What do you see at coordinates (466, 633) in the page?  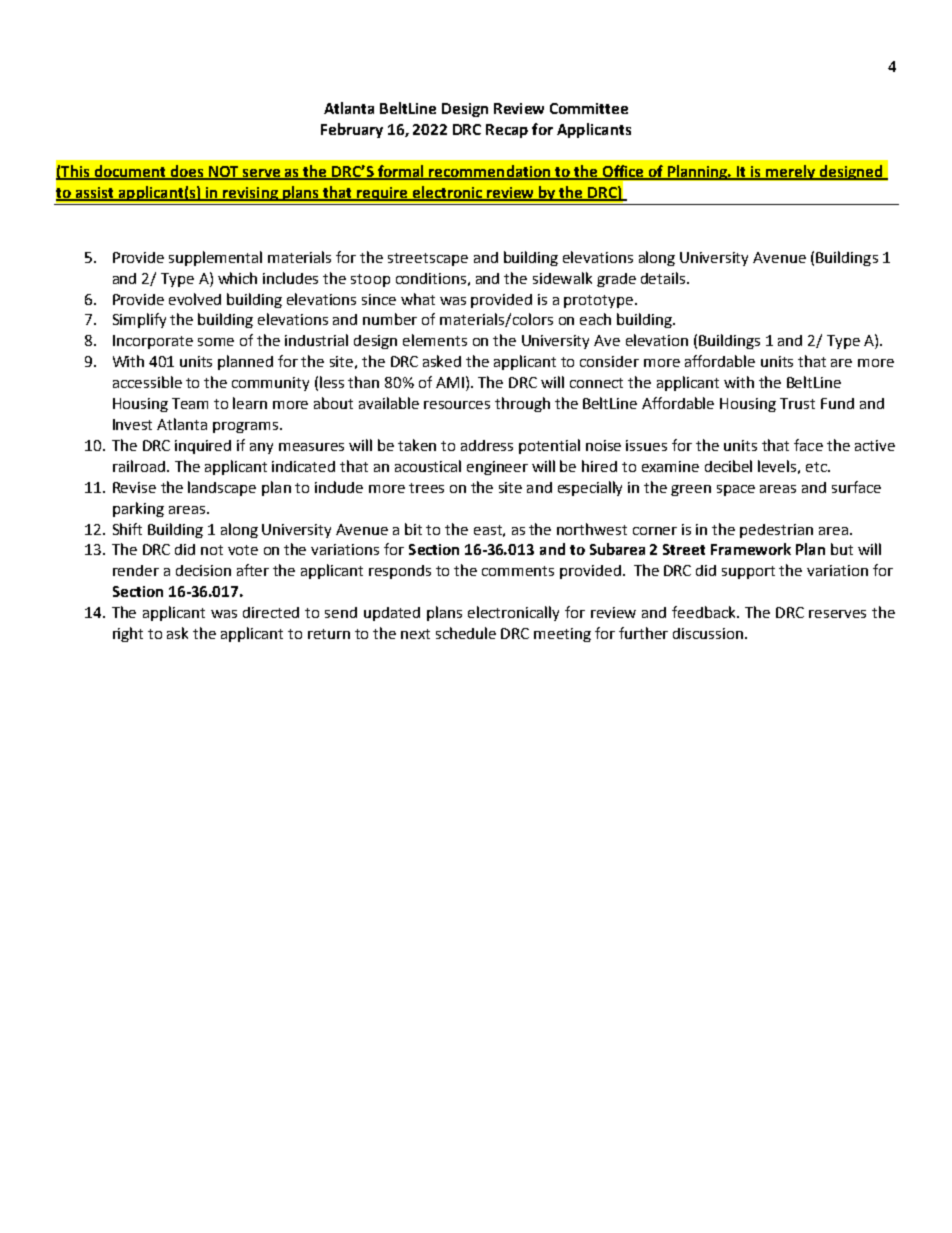 I see `schedule` at bounding box center [466, 633].
